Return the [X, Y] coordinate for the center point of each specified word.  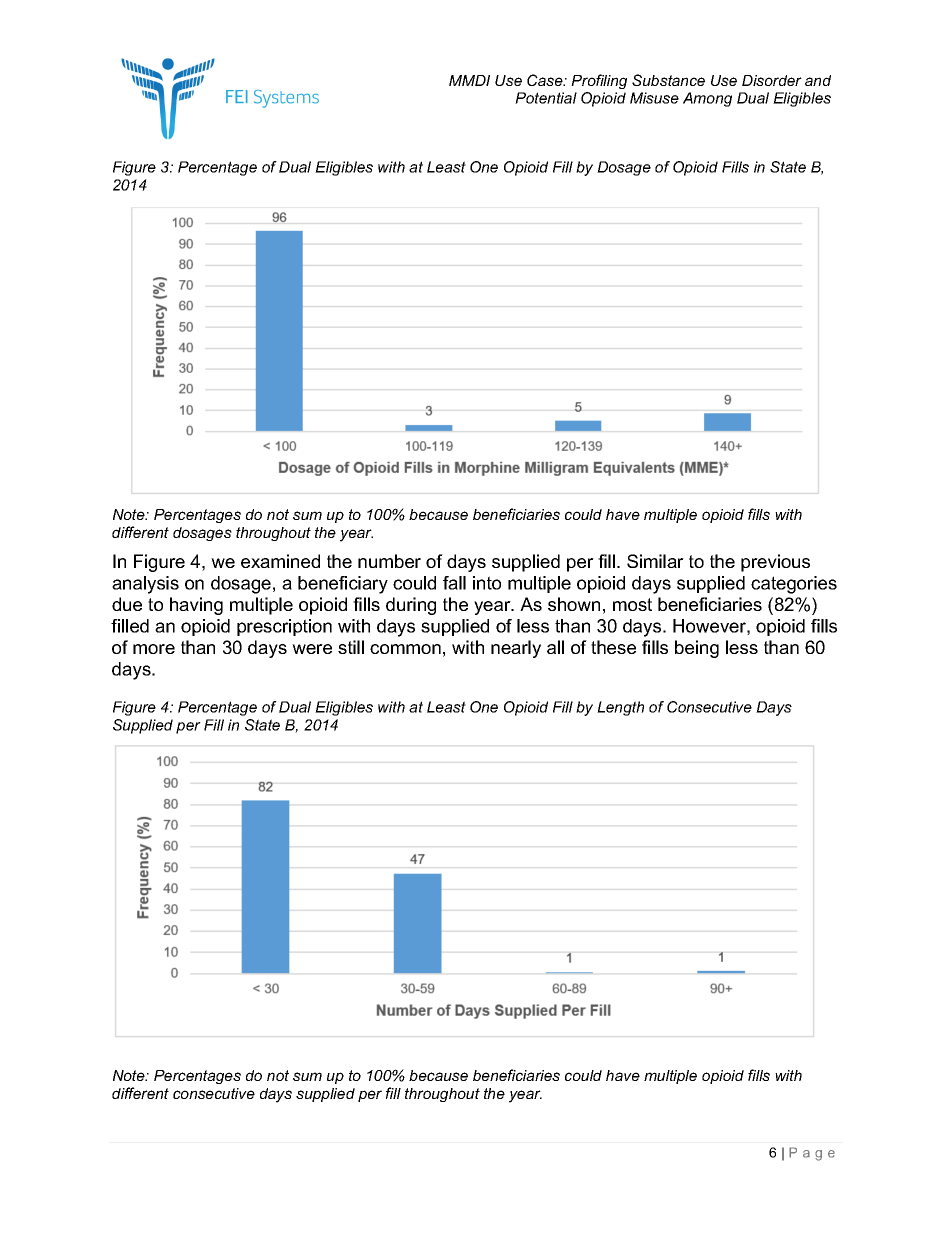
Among [707, 99]
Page [812, 1154]
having [196, 606]
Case [546, 80]
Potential [546, 98]
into [487, 583]
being [697, 649]
